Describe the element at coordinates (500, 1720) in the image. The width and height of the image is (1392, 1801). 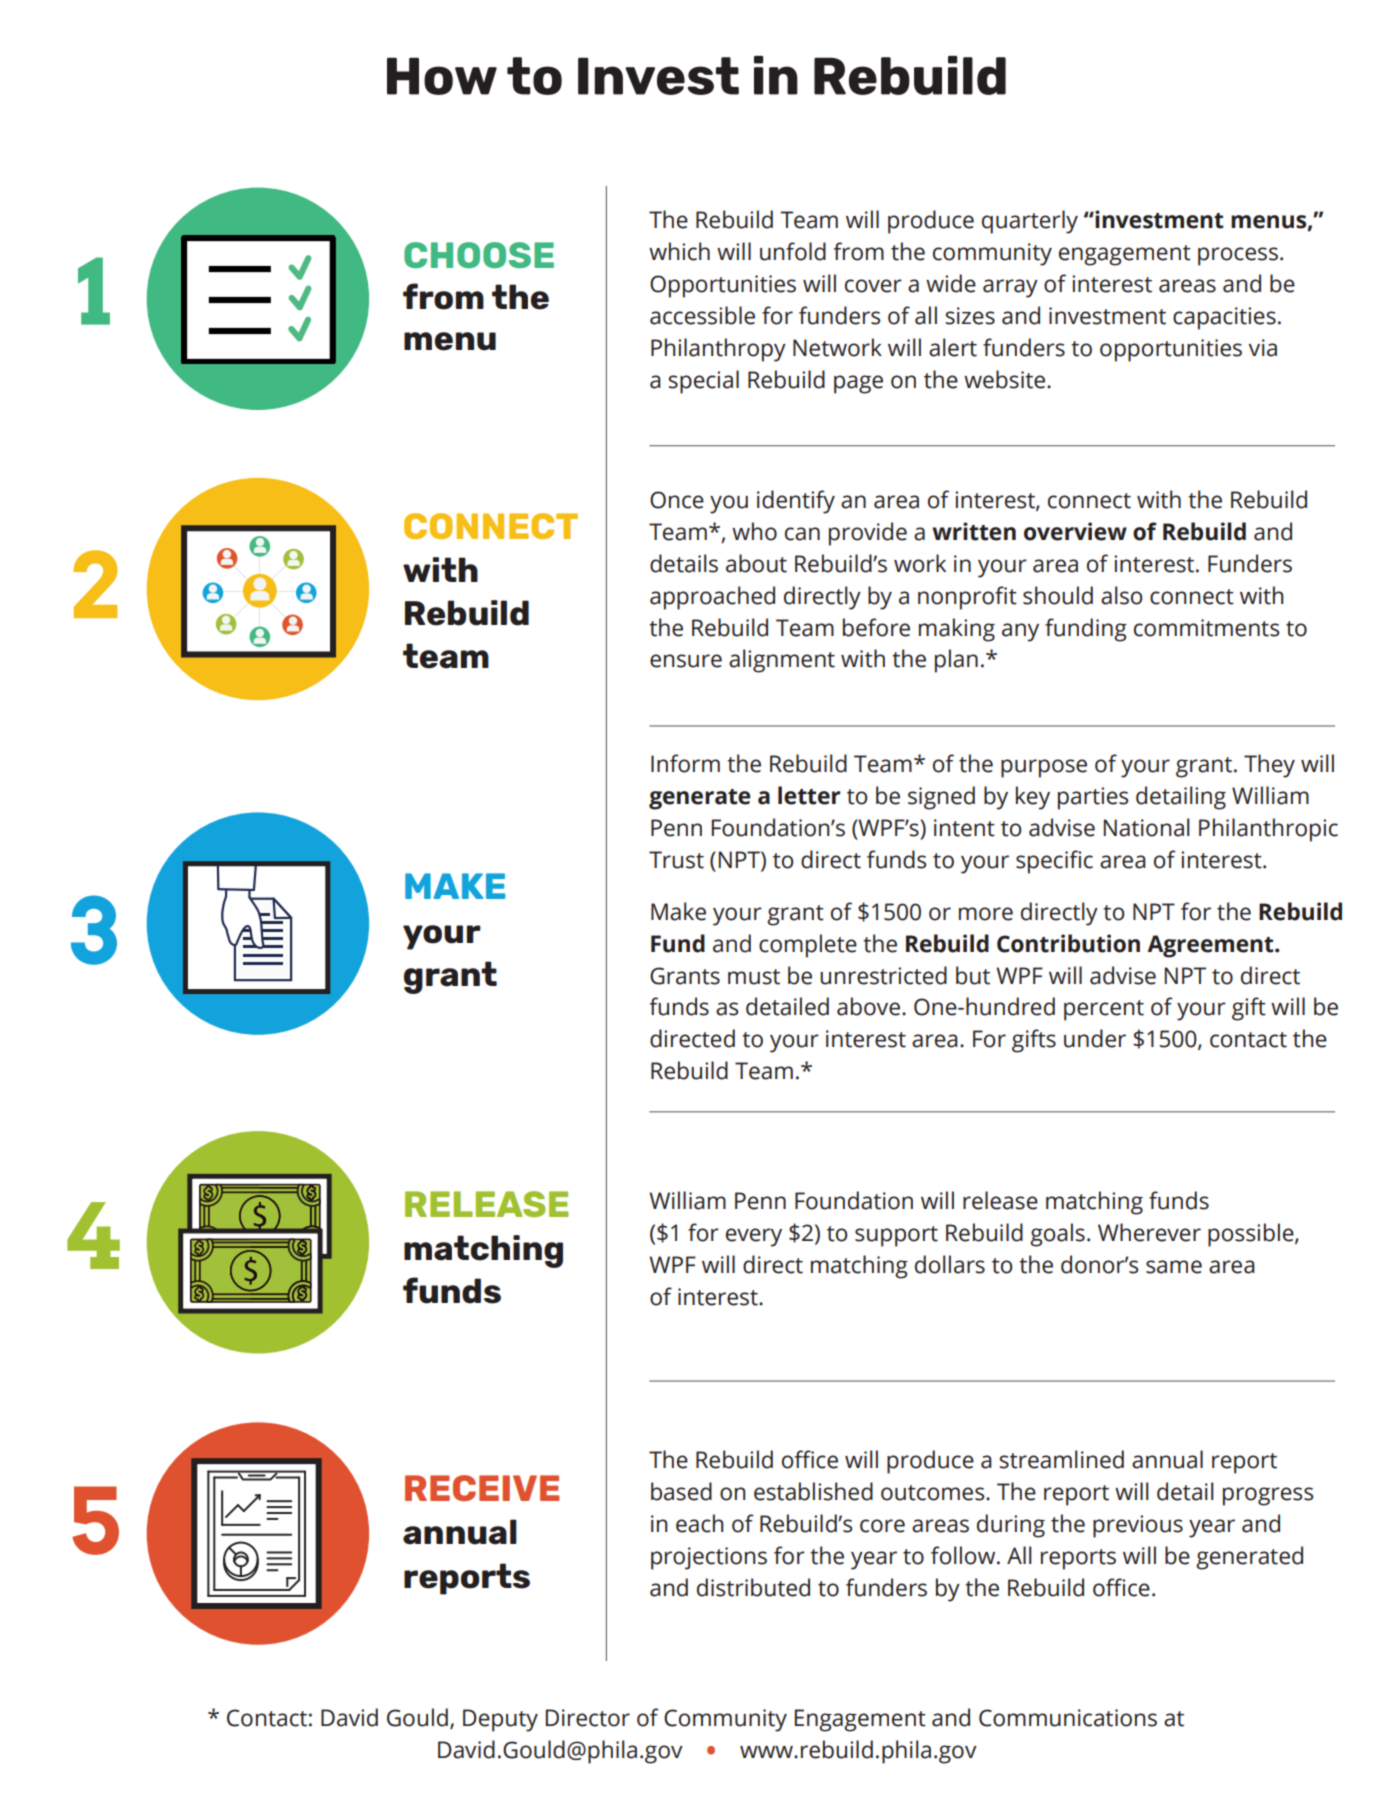
I see `Deputy` at that location.
